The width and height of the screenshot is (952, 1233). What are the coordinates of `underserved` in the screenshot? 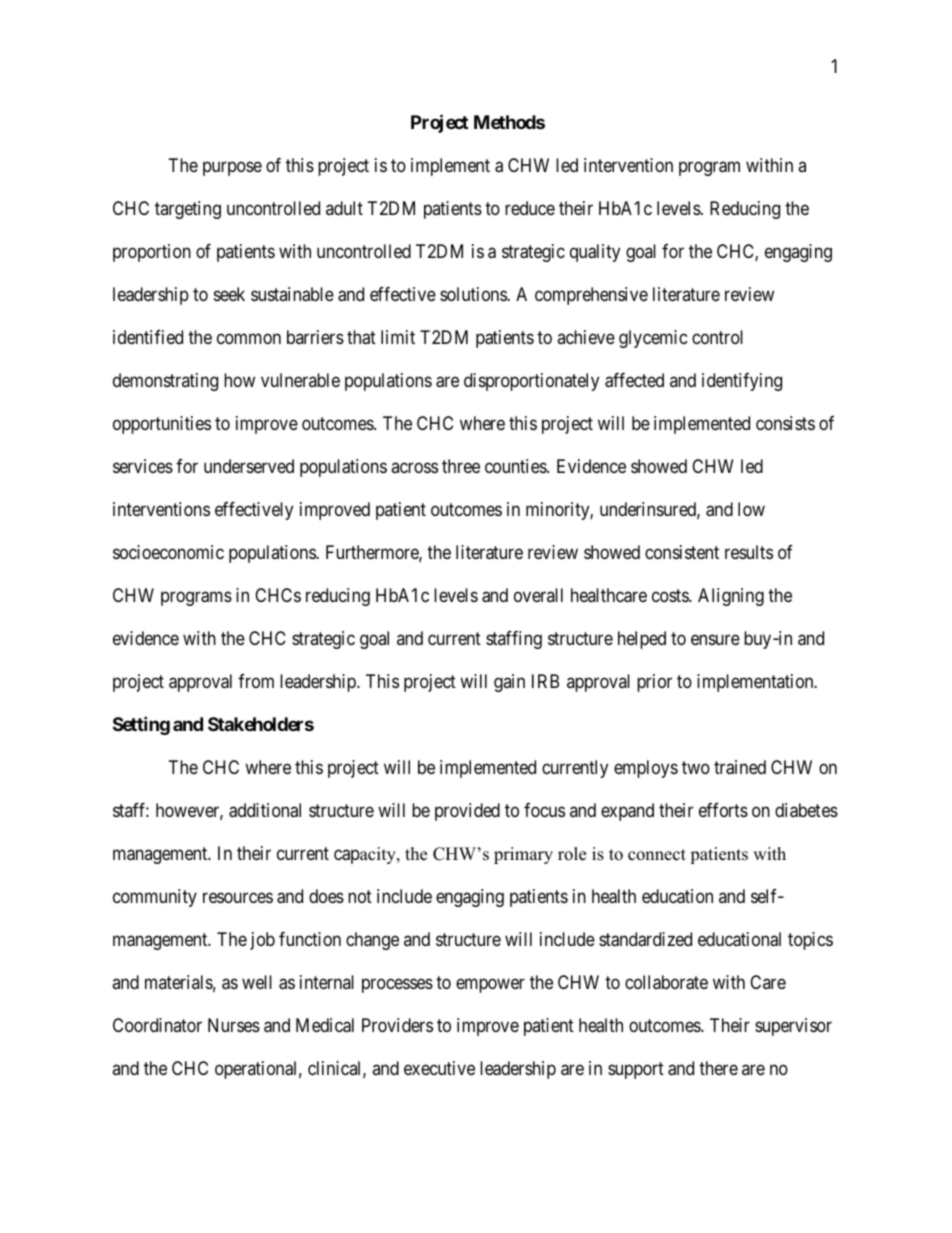 It's located at (249, 466).
